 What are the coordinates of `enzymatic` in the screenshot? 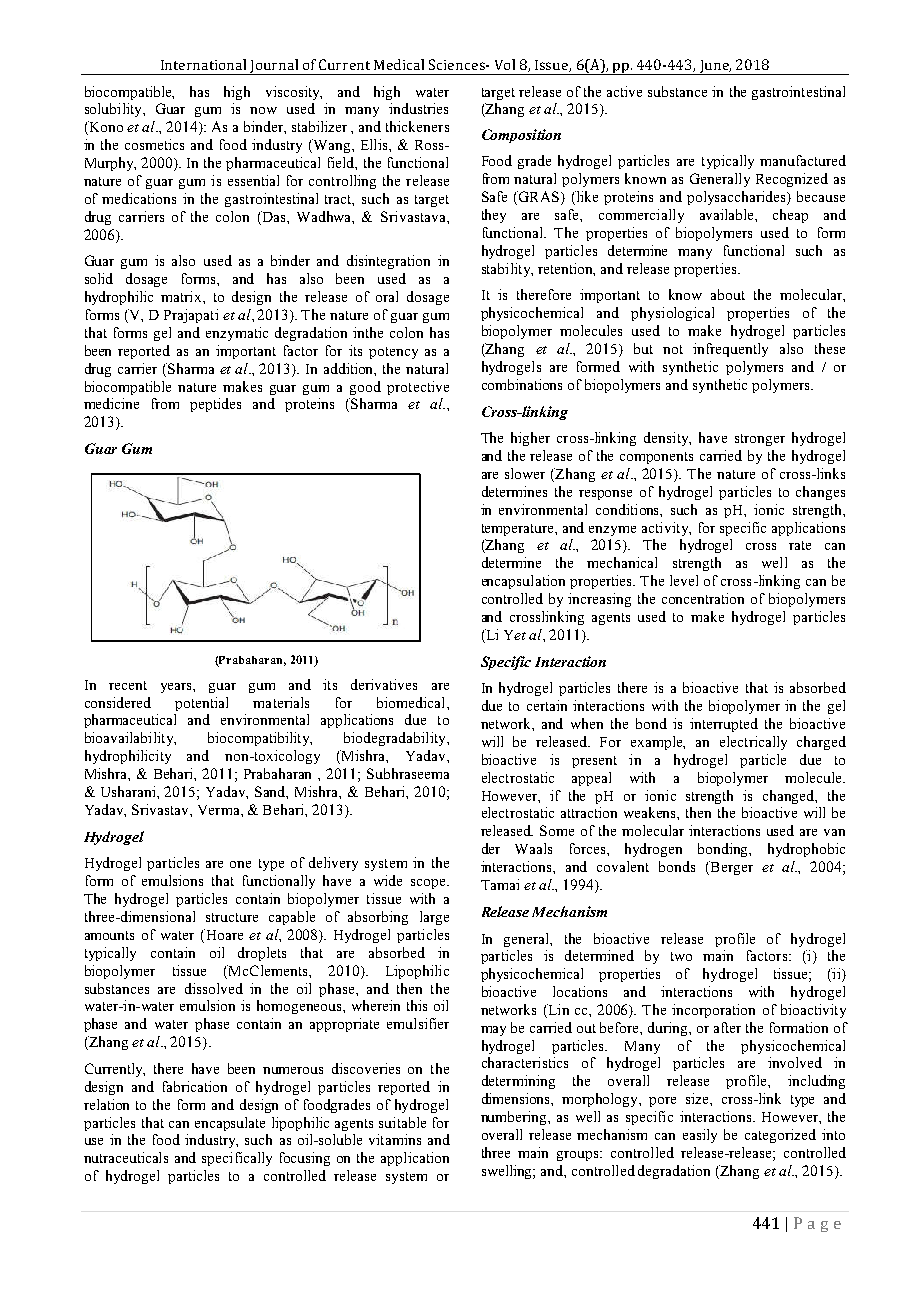 It's located at (237, 334).
